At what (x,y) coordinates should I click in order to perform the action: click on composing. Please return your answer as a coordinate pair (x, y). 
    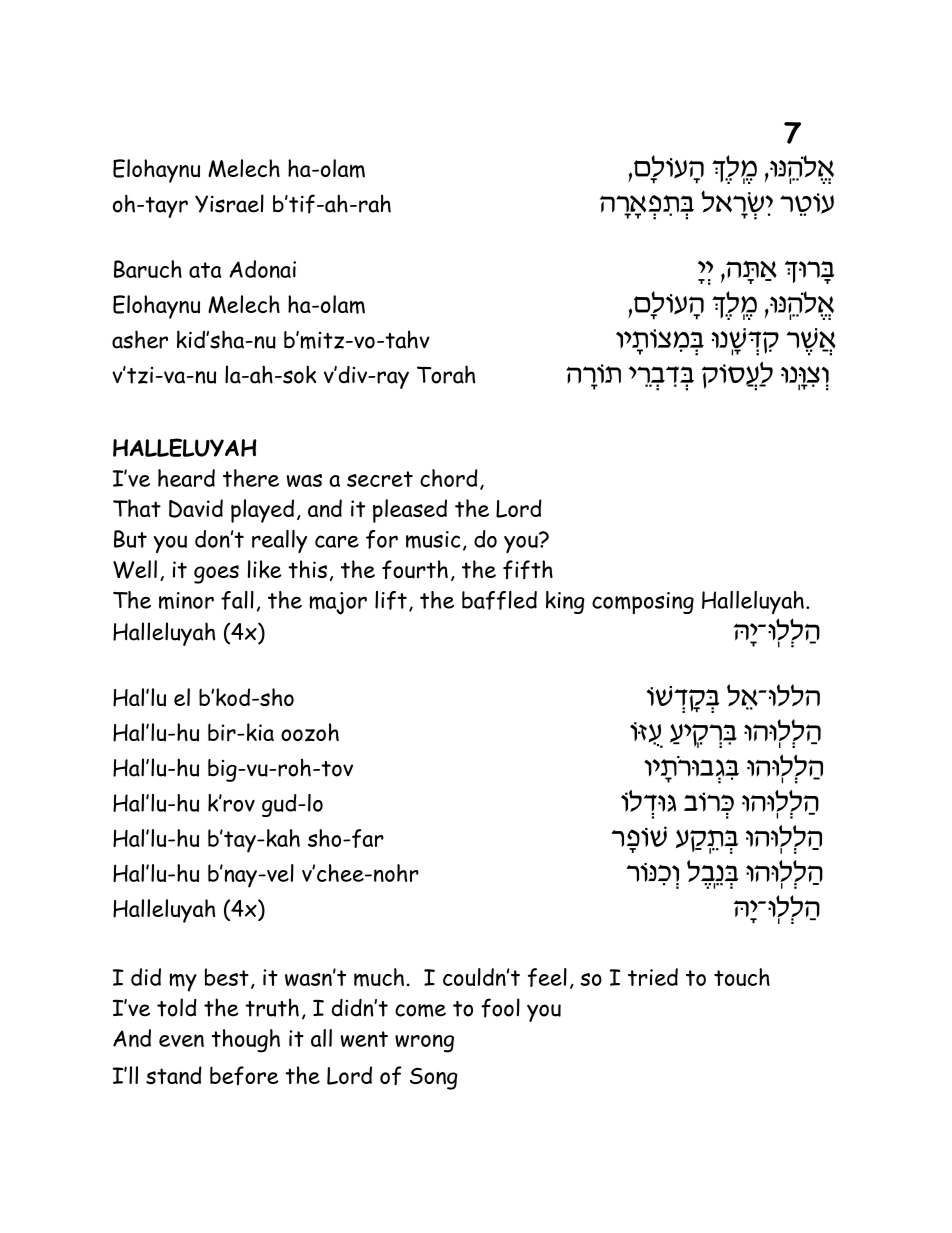
    Looking at the image, I should click on (643, 603).
